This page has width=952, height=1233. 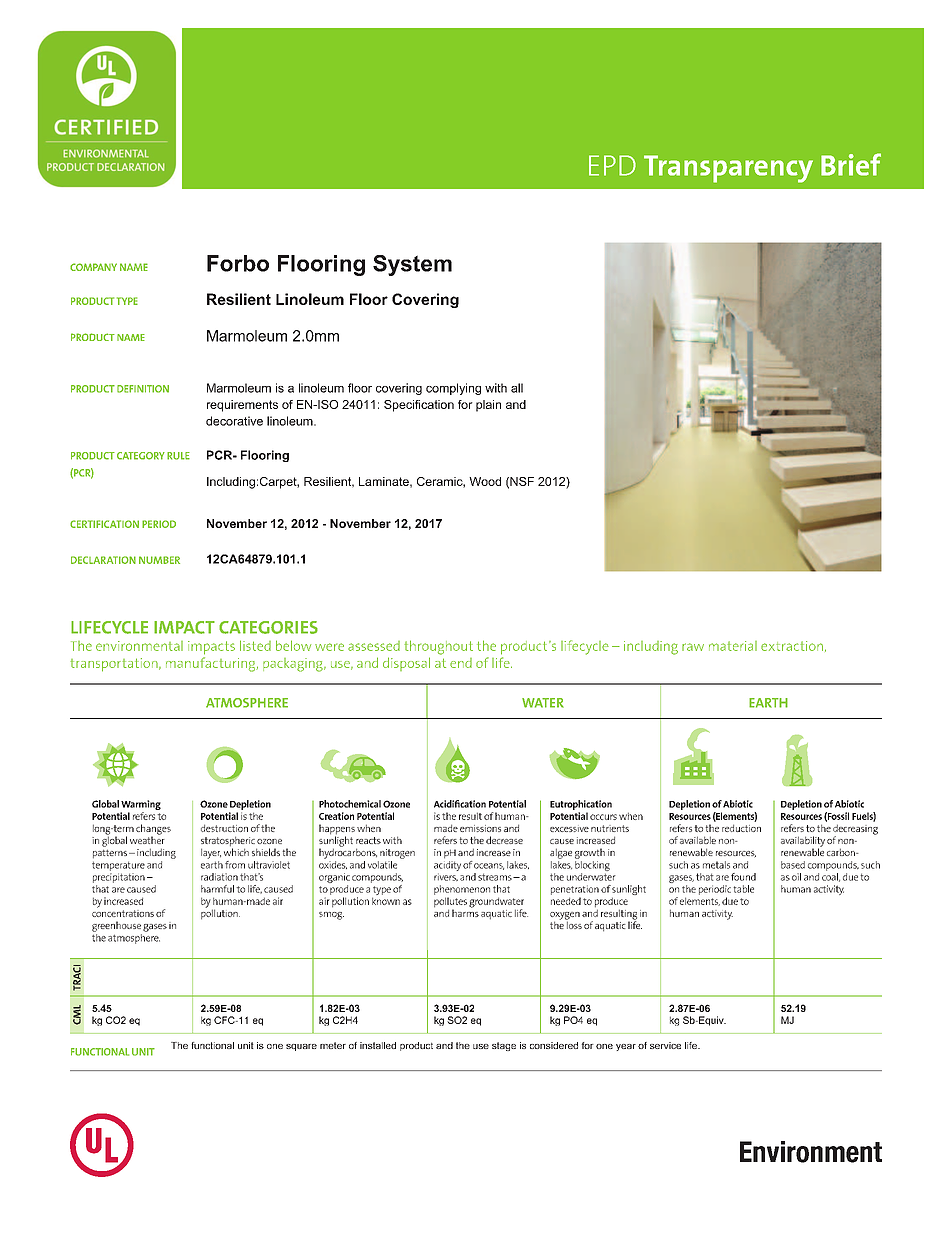 What do you see at coordinates (792, 646) in the page?
I see `extraction` at bounding box center [792, 646].
